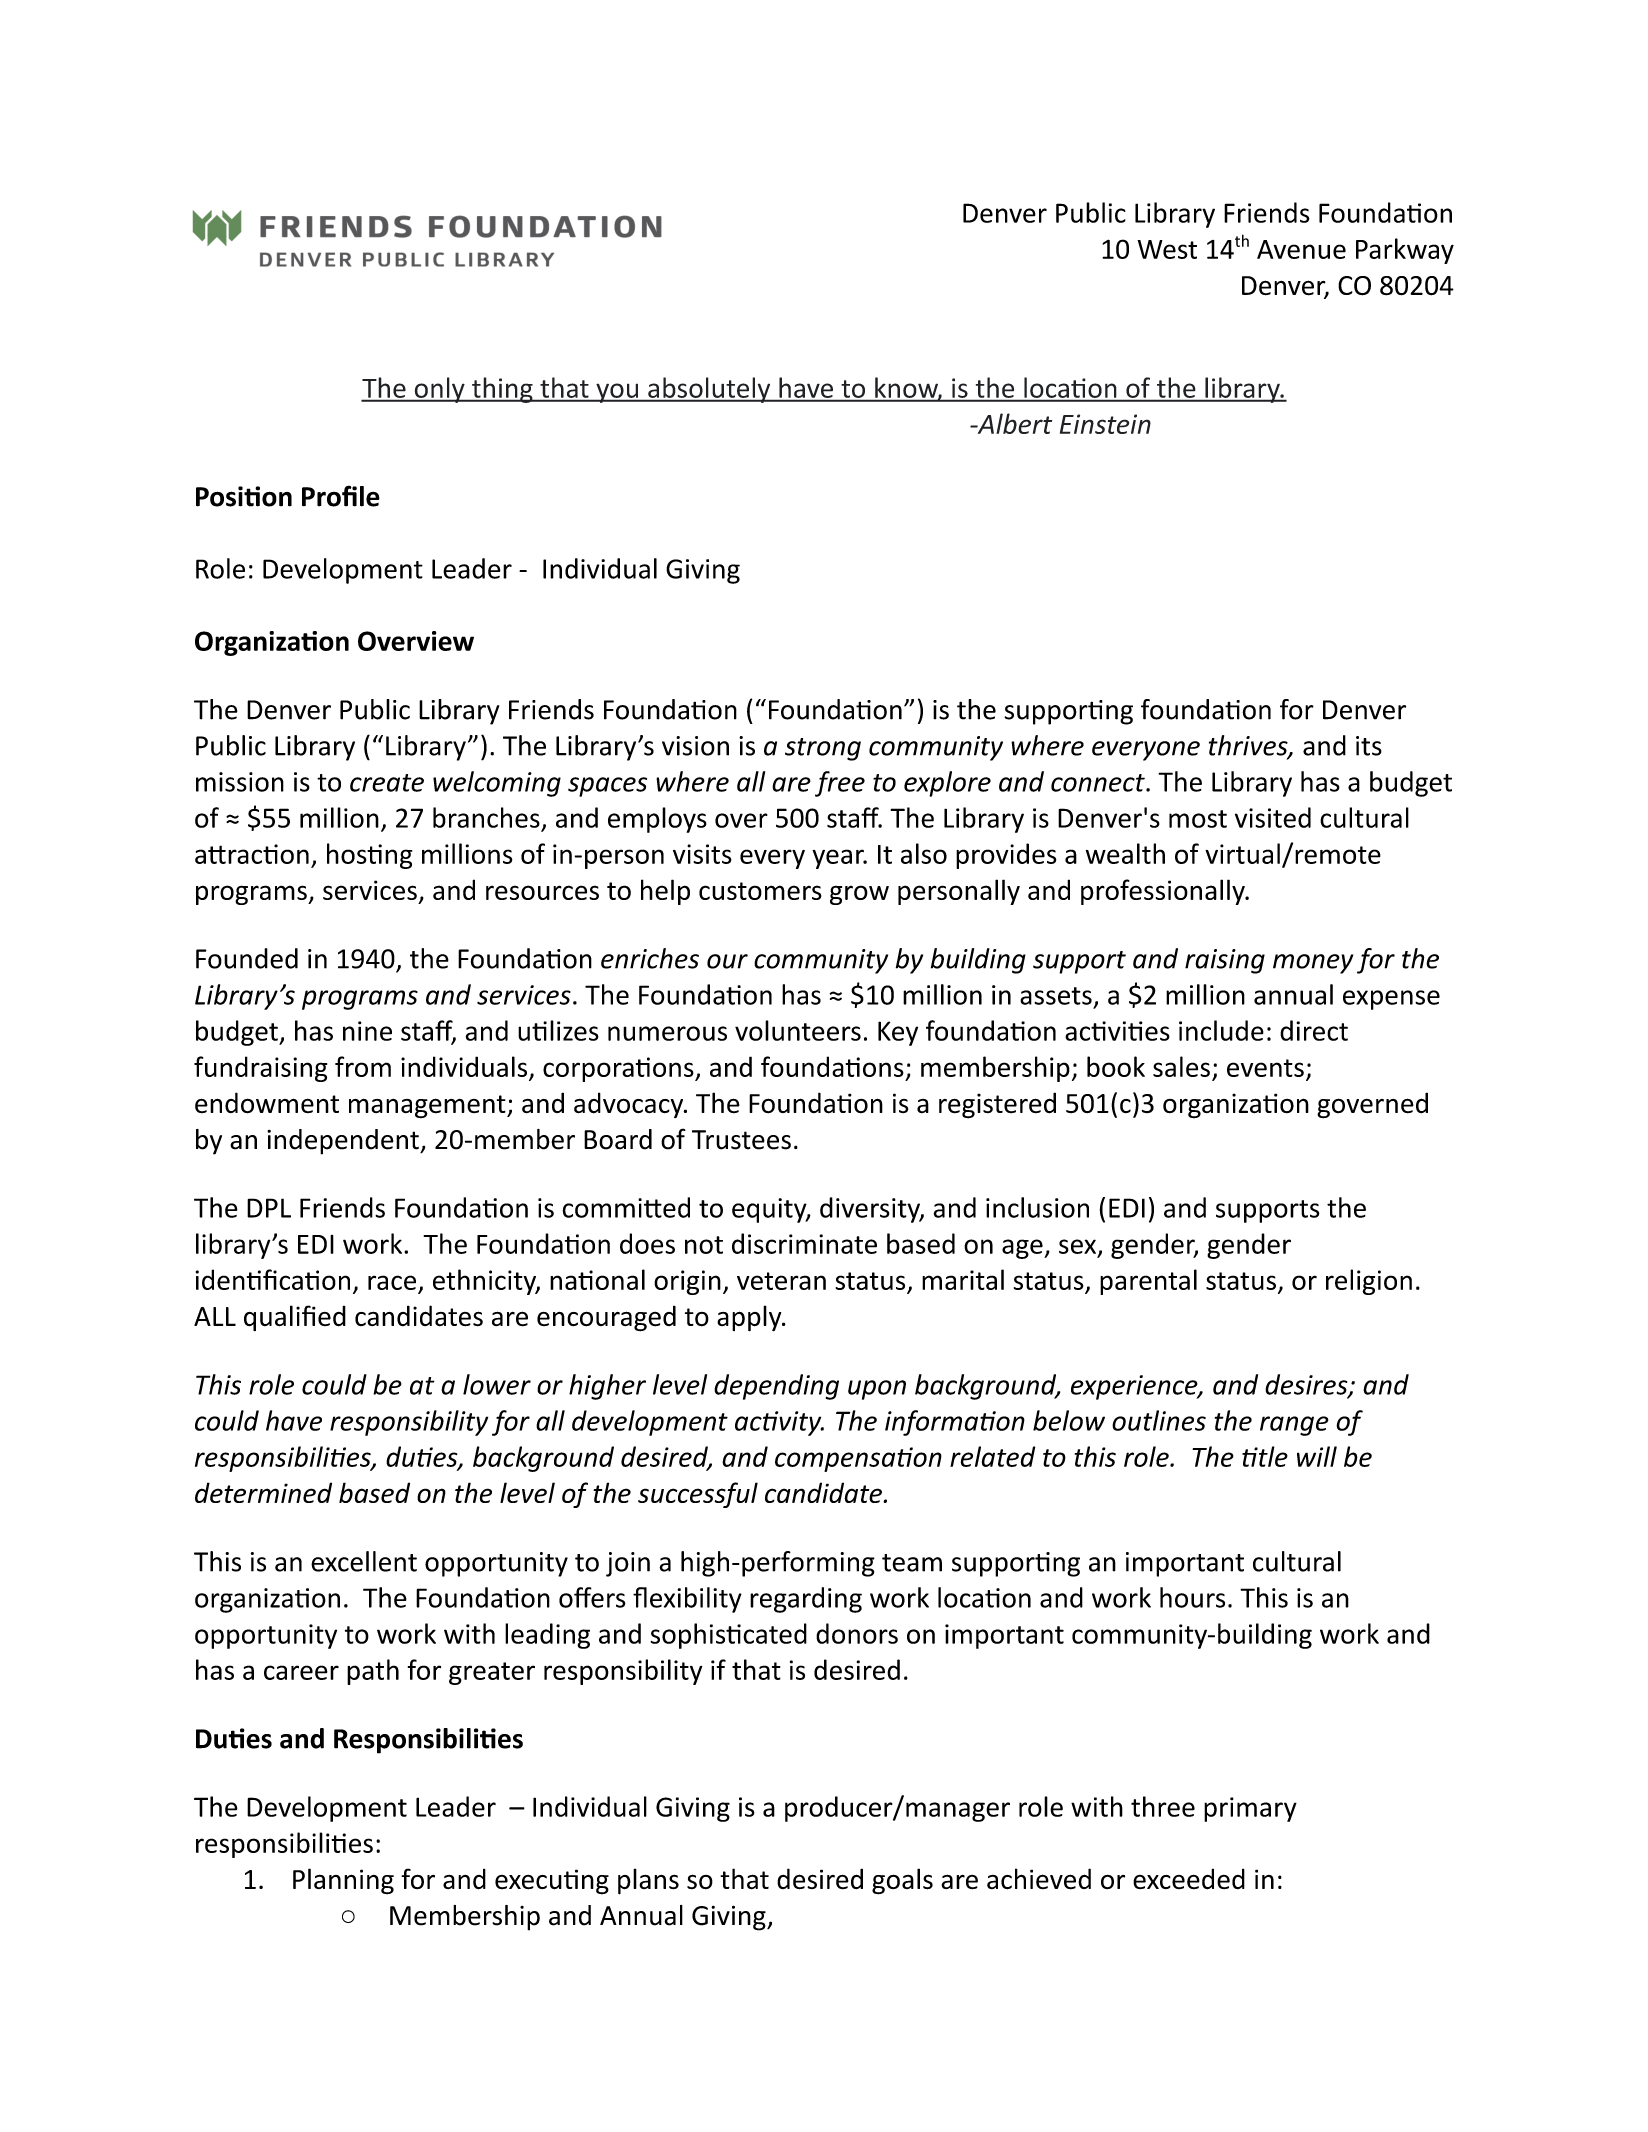 The image size is (1648, 2132). What do you see at coordinates (1301, 249) in the image?
I see `Avenue` at bounding box center [1301, 249].
